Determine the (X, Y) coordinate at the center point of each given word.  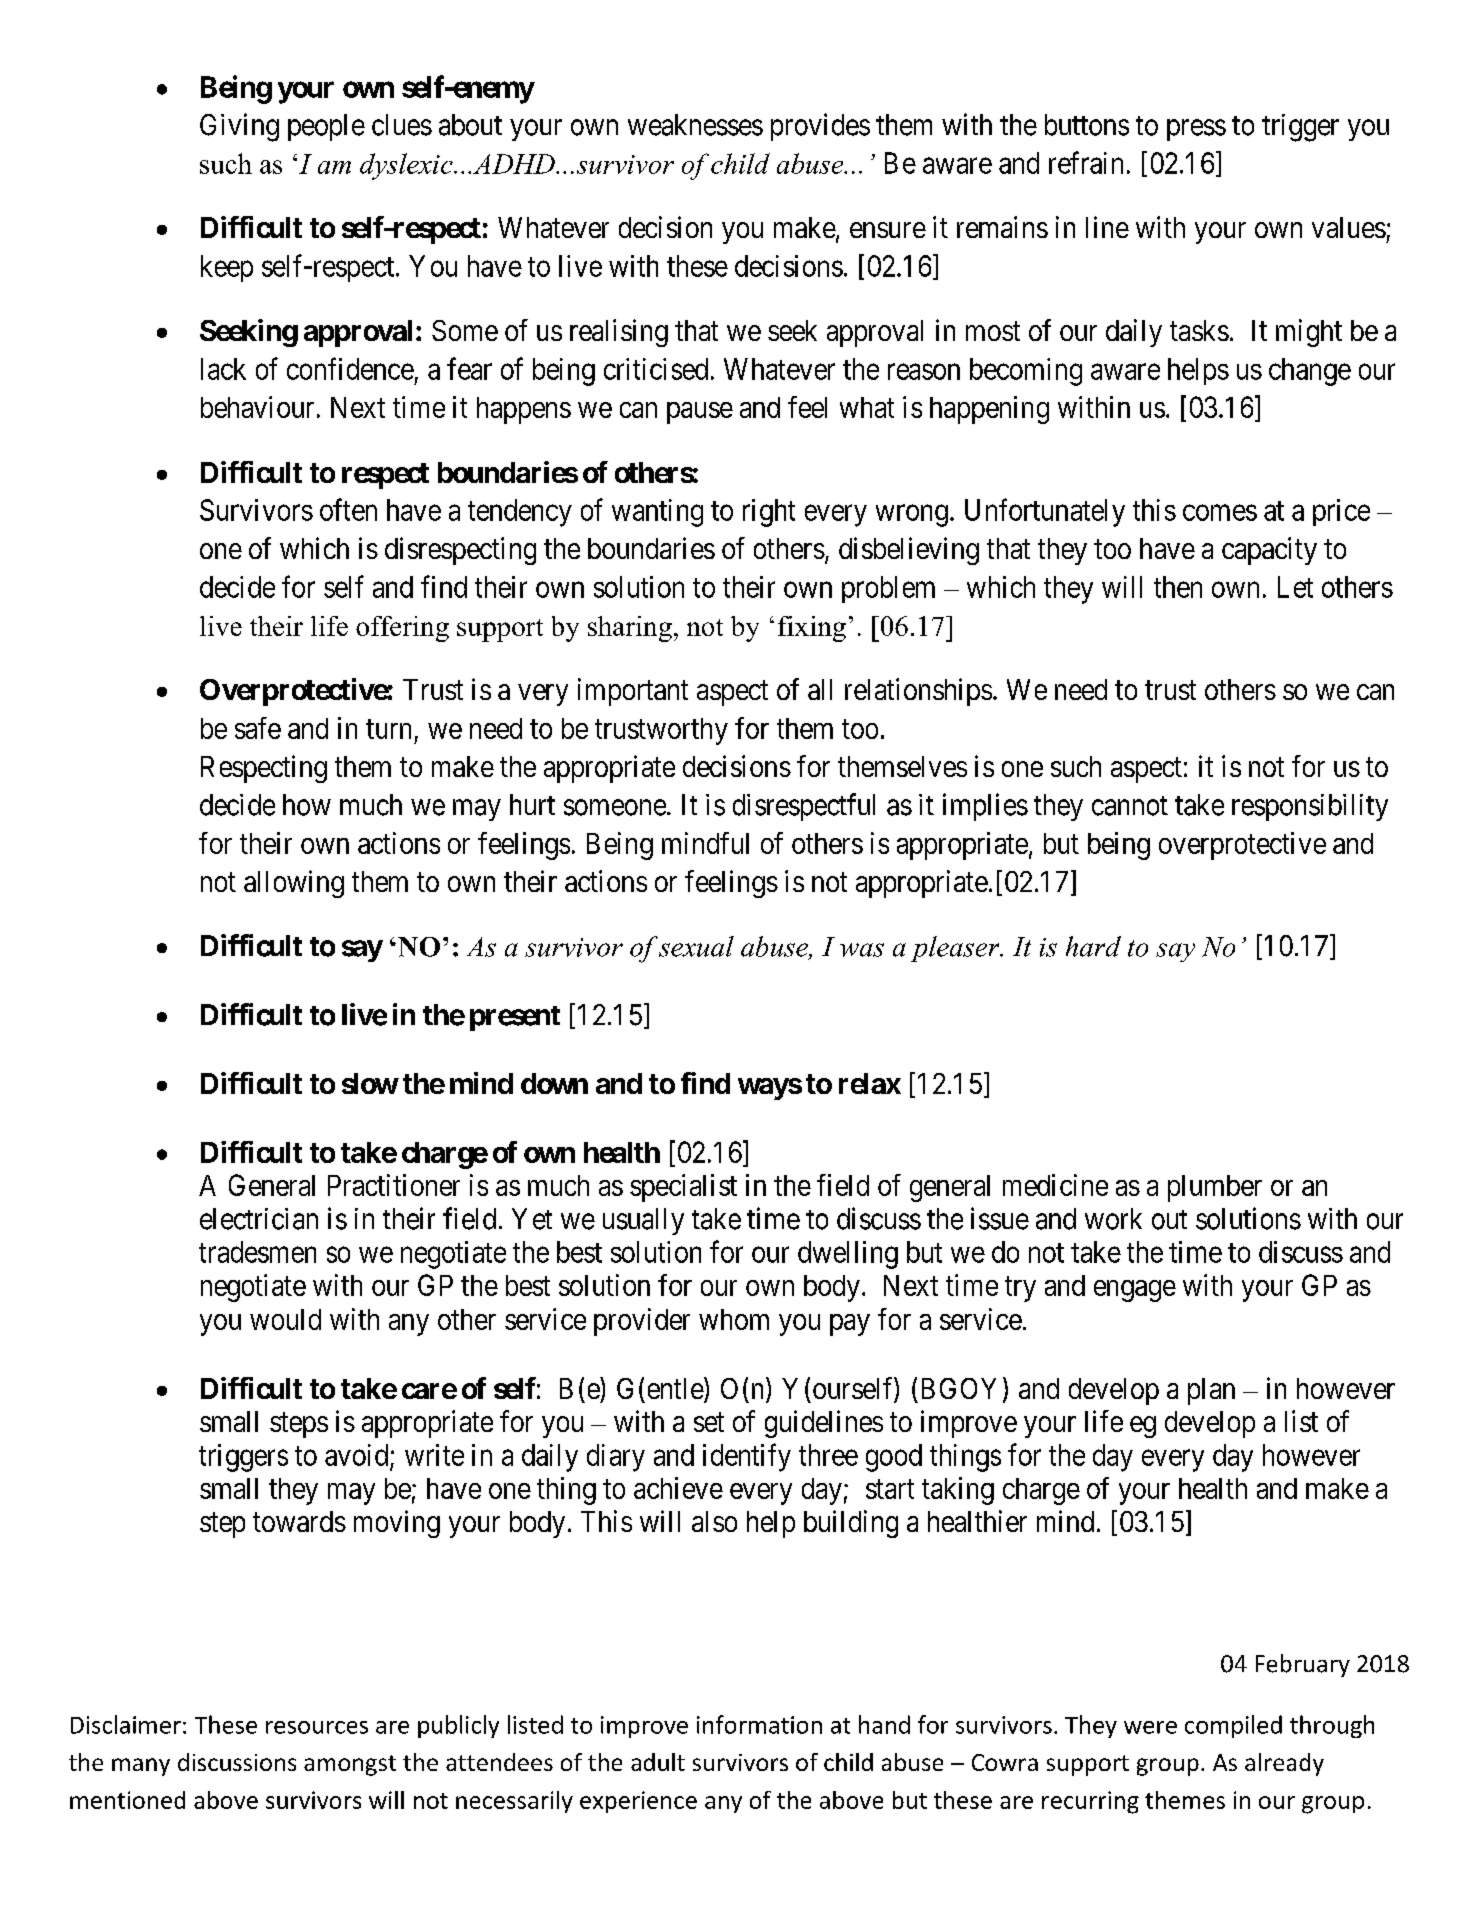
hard (1093, 946)
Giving (239, 127)
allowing (294, 884)
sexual (696, 946)
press (1196, 130)
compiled (1233, 1726)
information (759, 1724)
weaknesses (695, 125)
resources (317, 1727)
